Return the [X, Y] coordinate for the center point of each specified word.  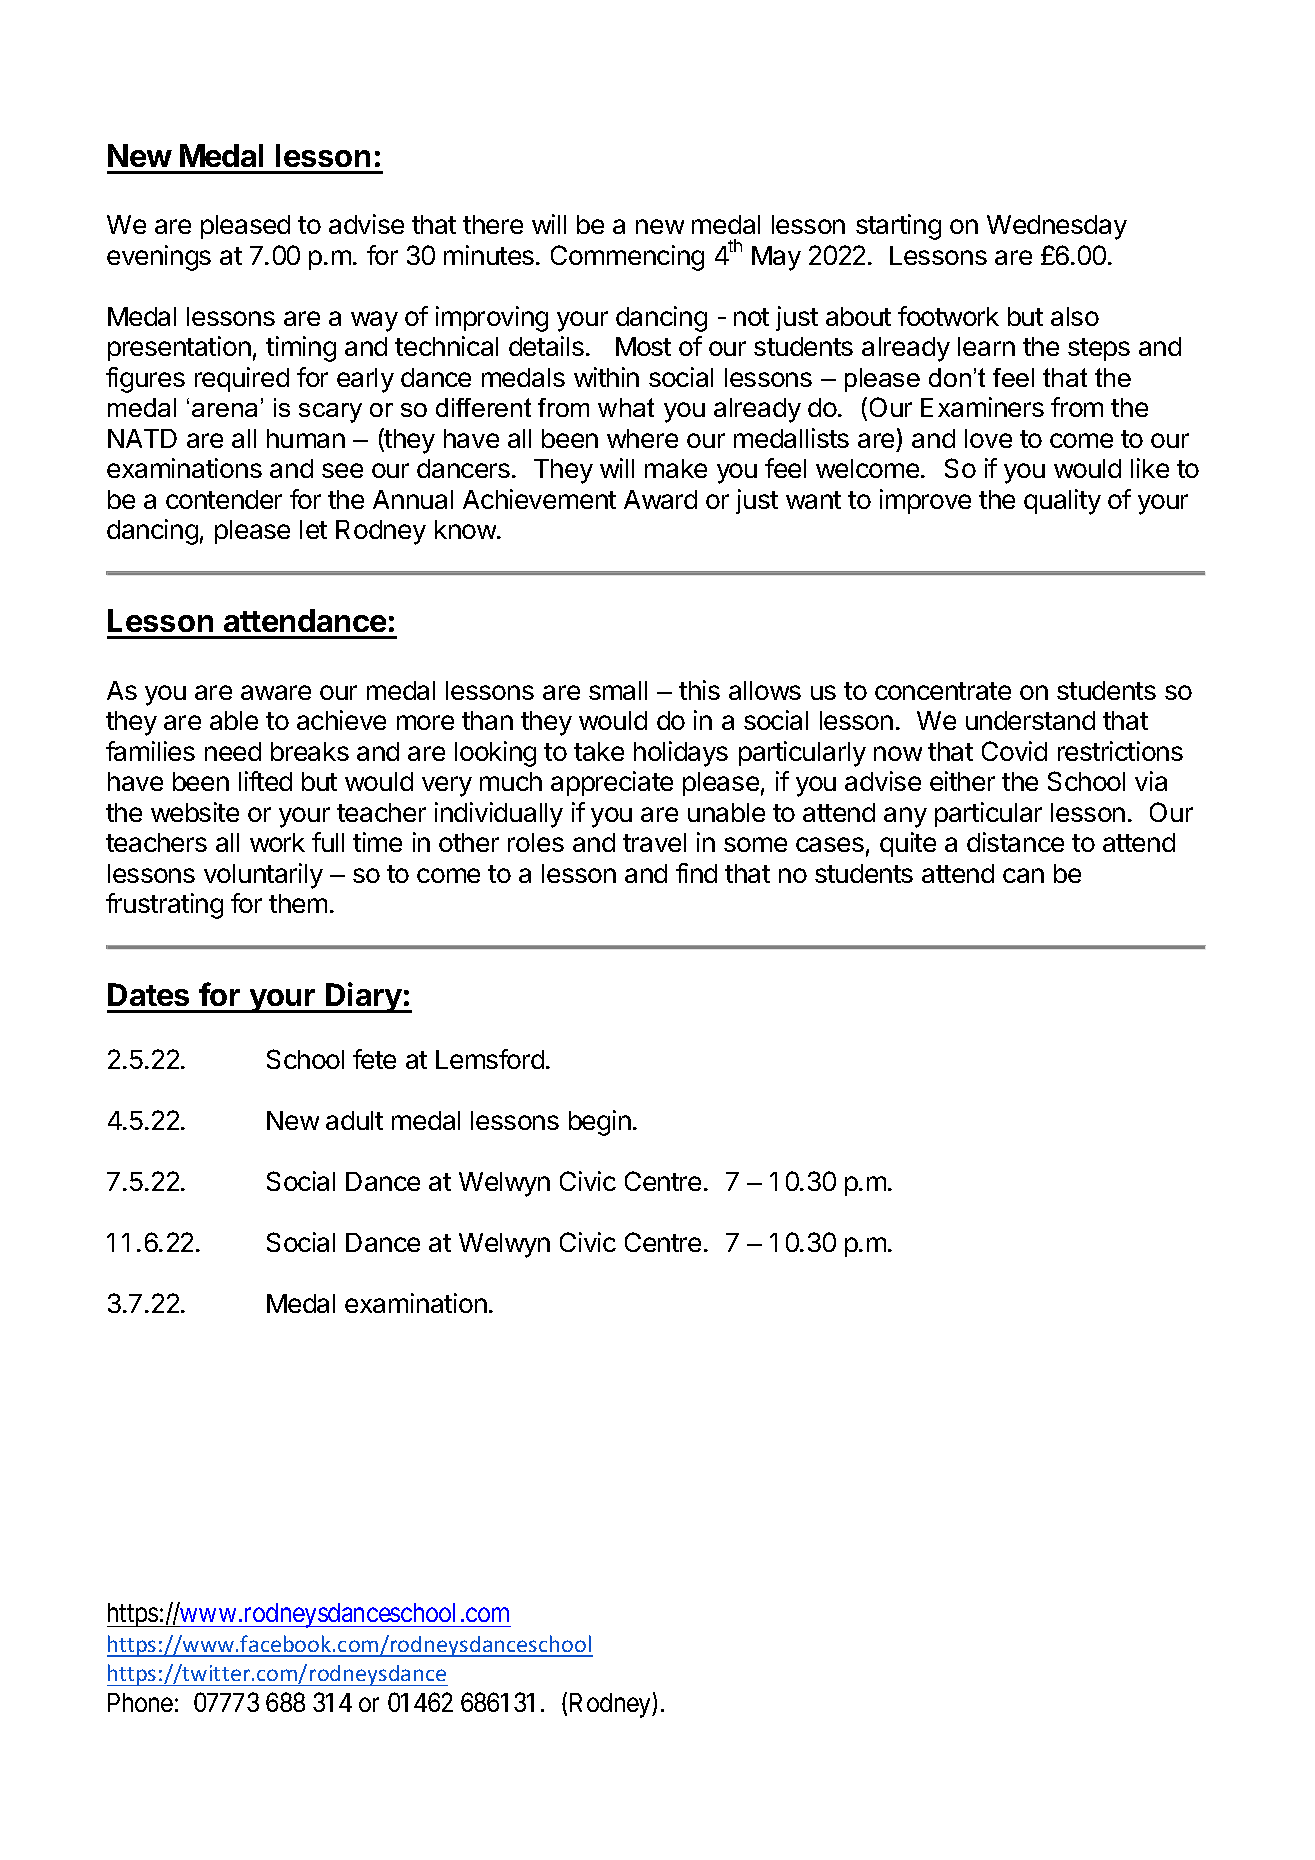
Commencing [627, 258]
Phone [140, 1702]
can [1023, 875]
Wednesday [1057, 227]
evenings [159, 258]
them [298, 903]
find [696, 873]
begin [600, 1123]
